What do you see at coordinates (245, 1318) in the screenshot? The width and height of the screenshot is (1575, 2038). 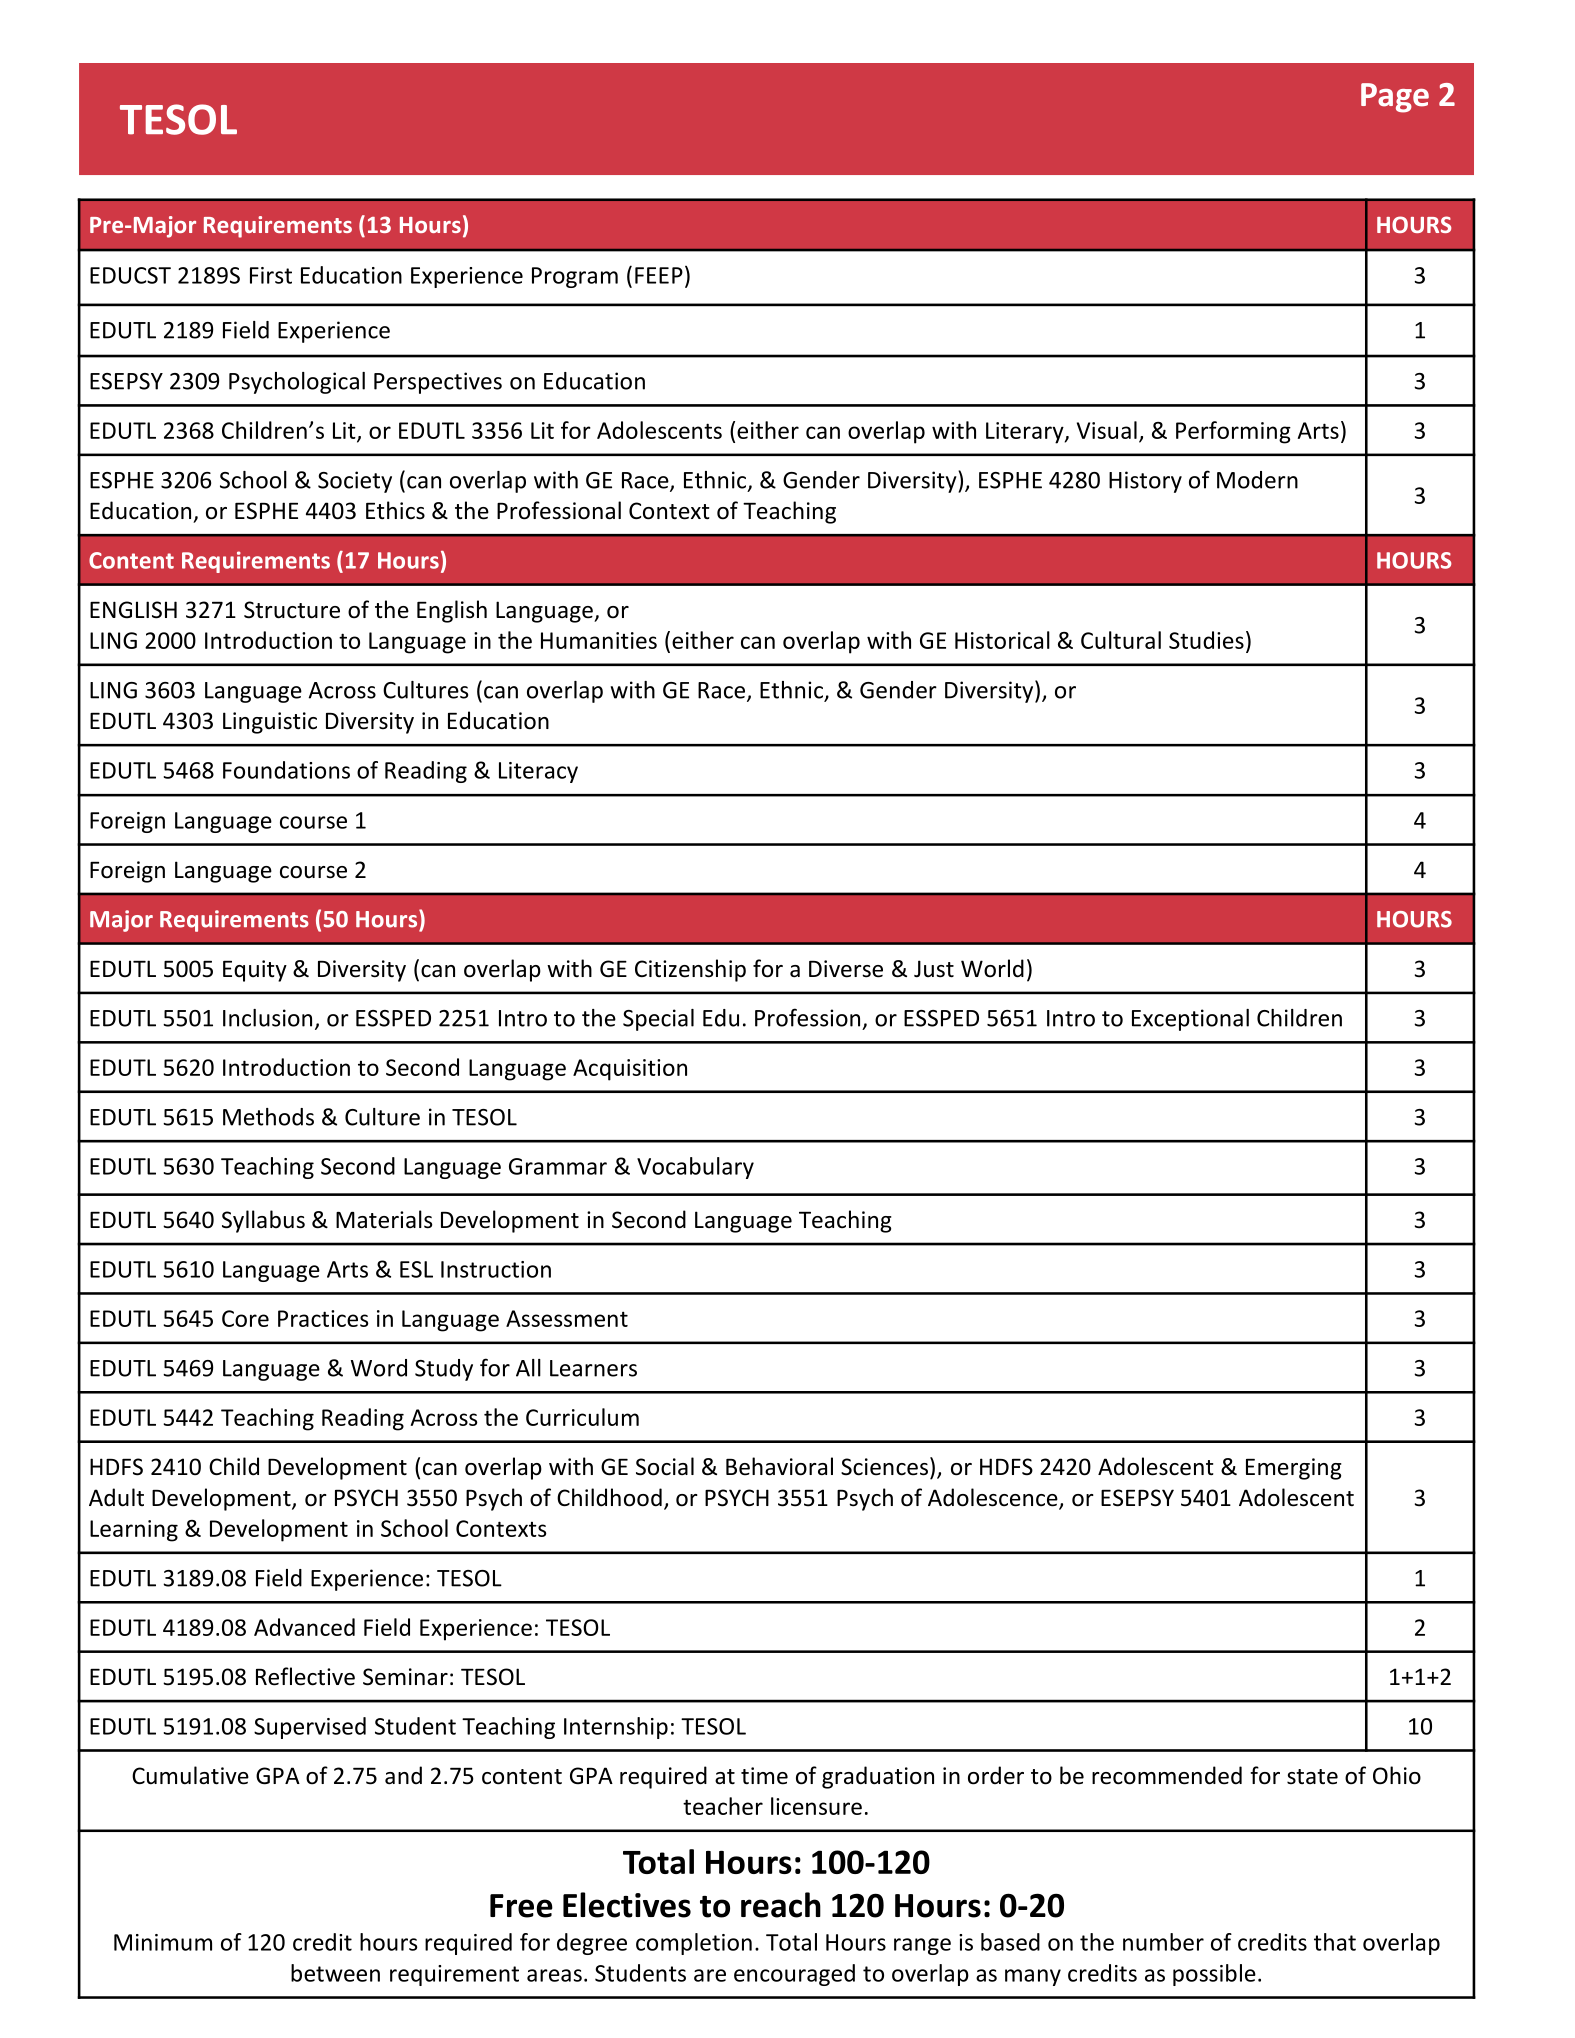 I see `Core` at bounding box center [245, 1318].
